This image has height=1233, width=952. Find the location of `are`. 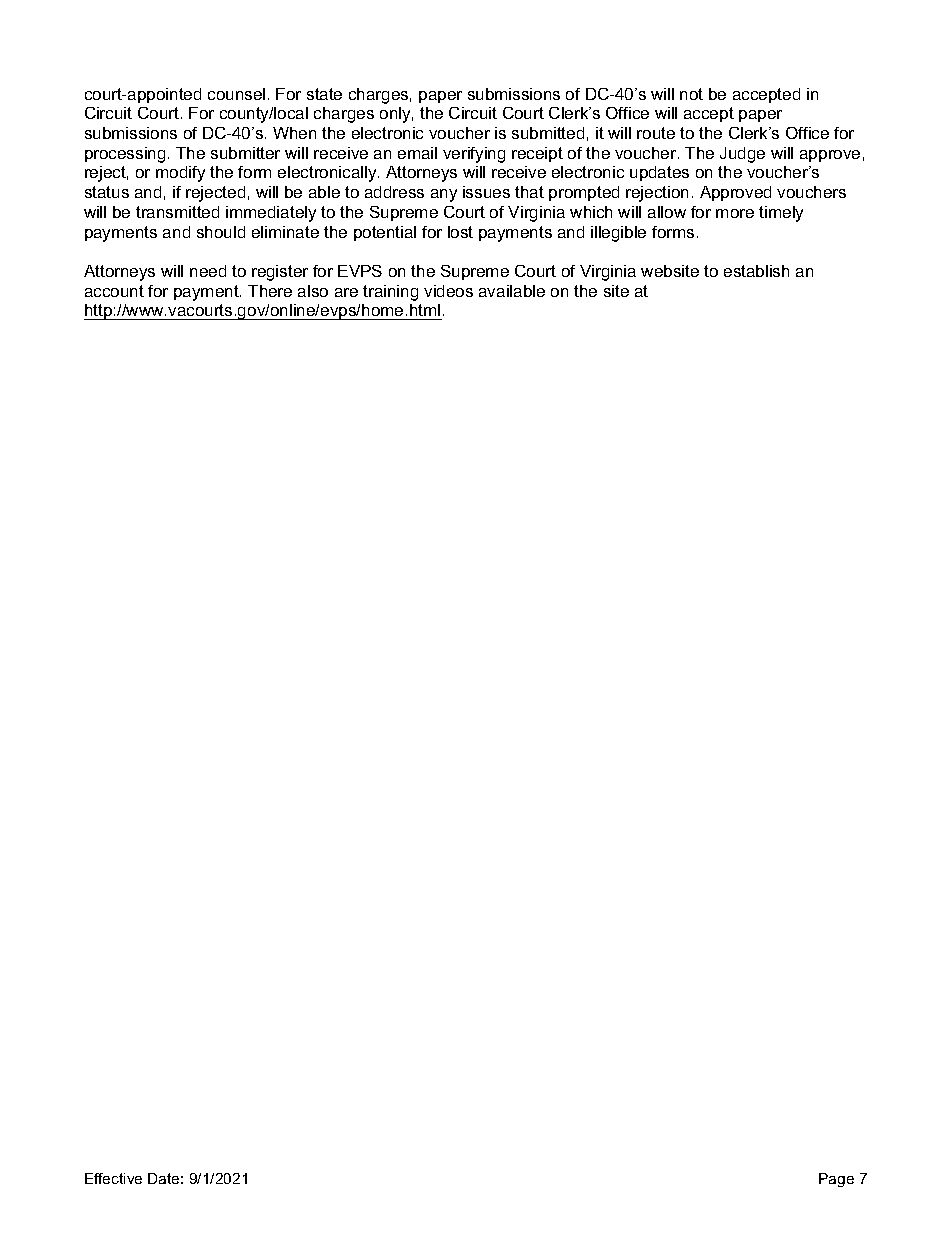

are is located at coordinates (346, 292).
